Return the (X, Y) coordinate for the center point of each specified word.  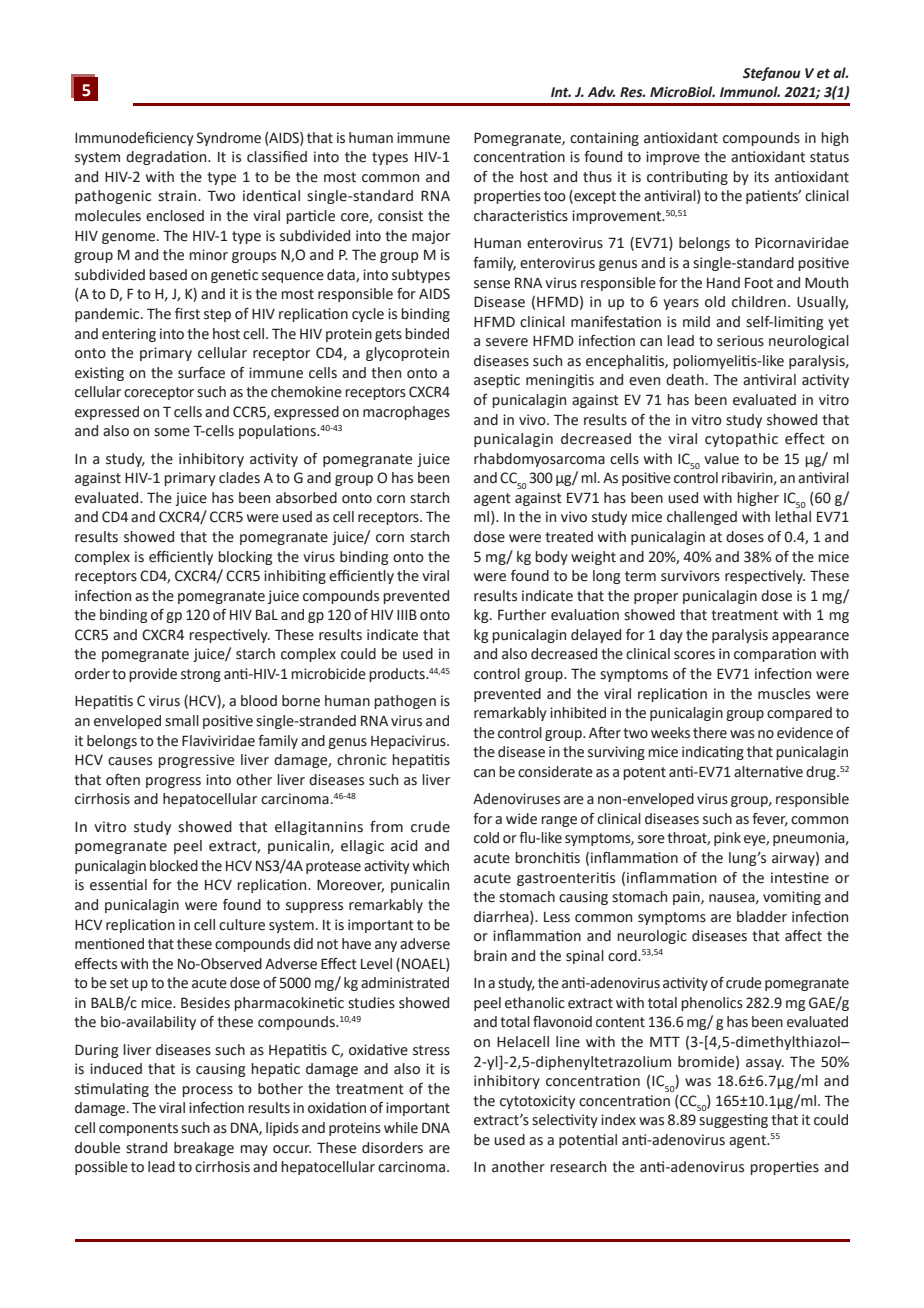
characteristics (521, 216)
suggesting (733, 1121)
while (401, 1128)
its (761, 177)
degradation (167, 158)
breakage (204, 1149)
